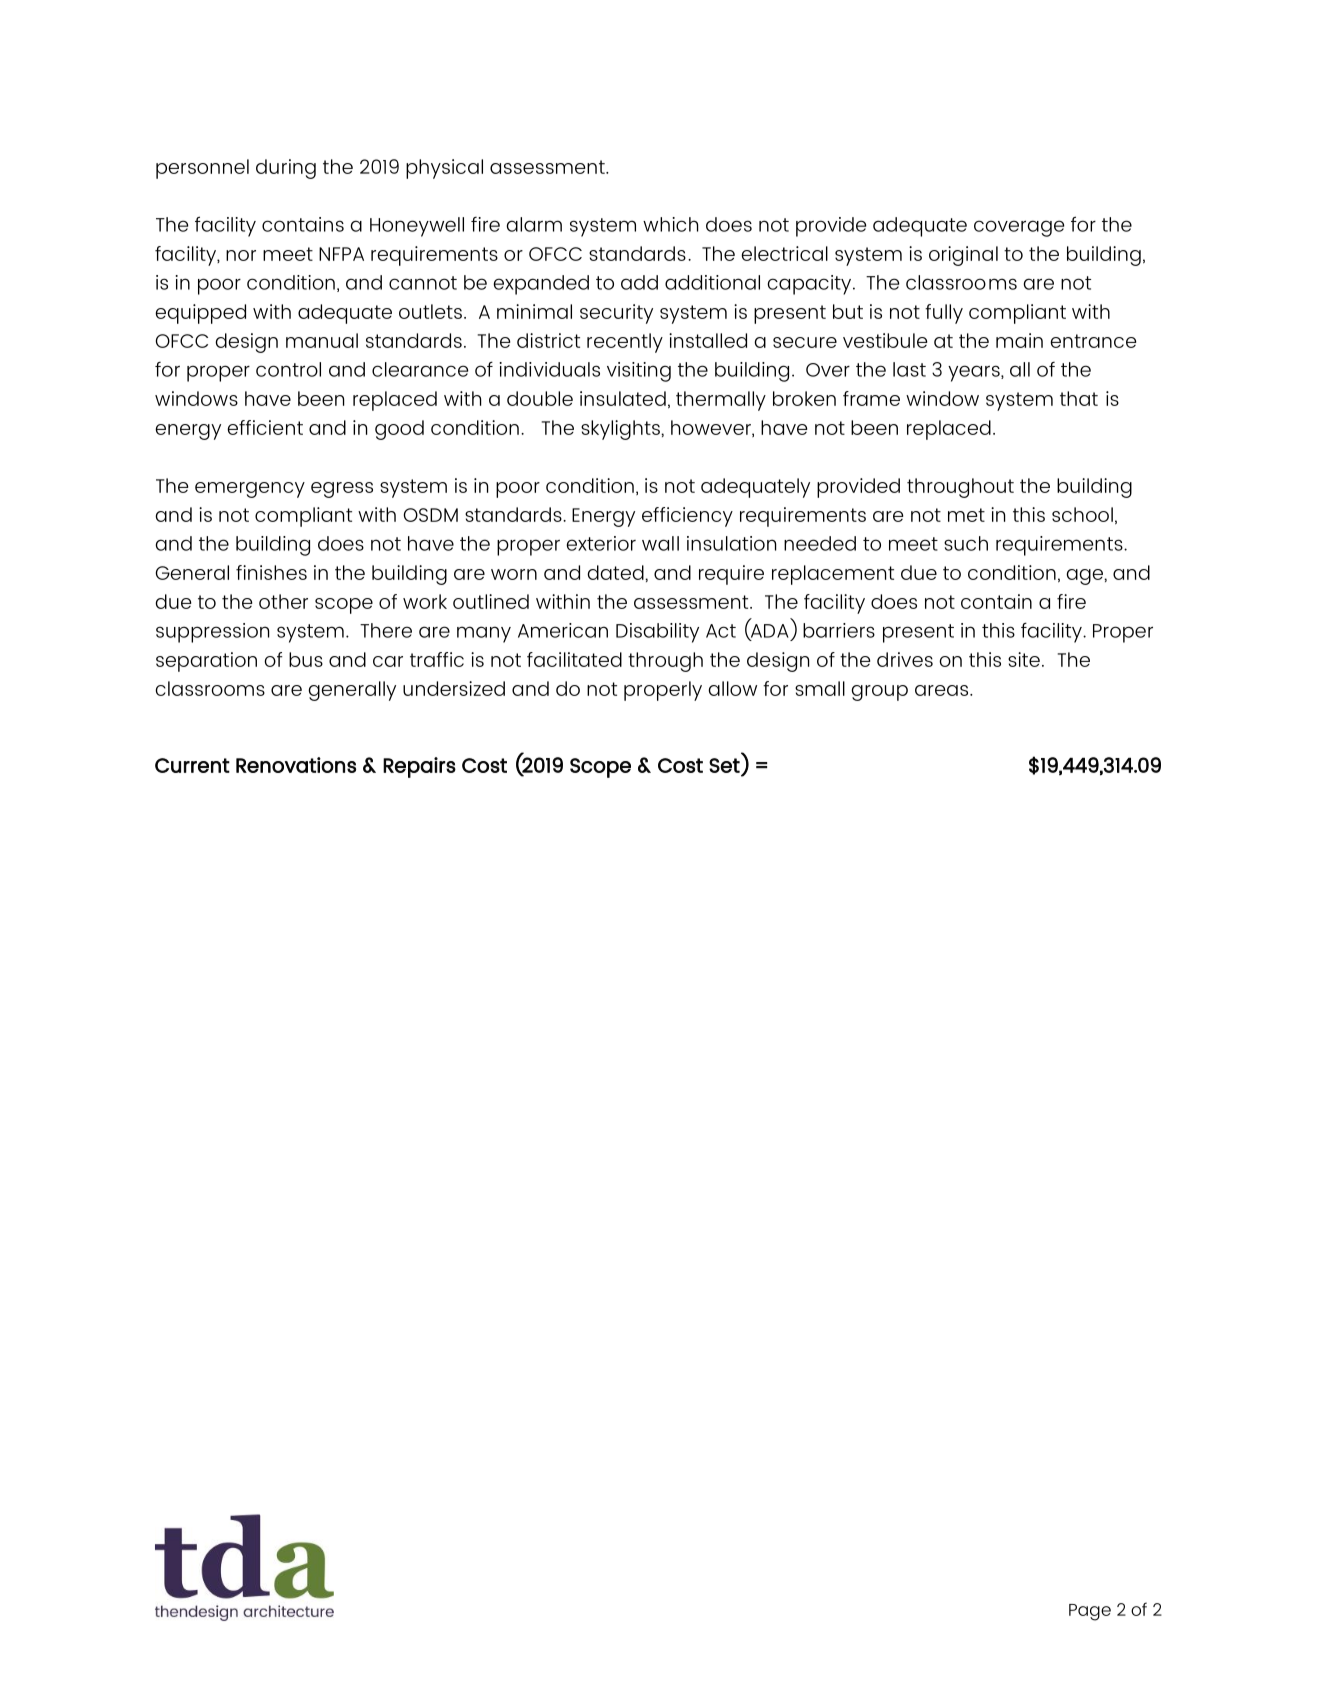 Image resolution: width=1317 pixels, height=1704 pixels. I want to click on original, so click(963, 256).
